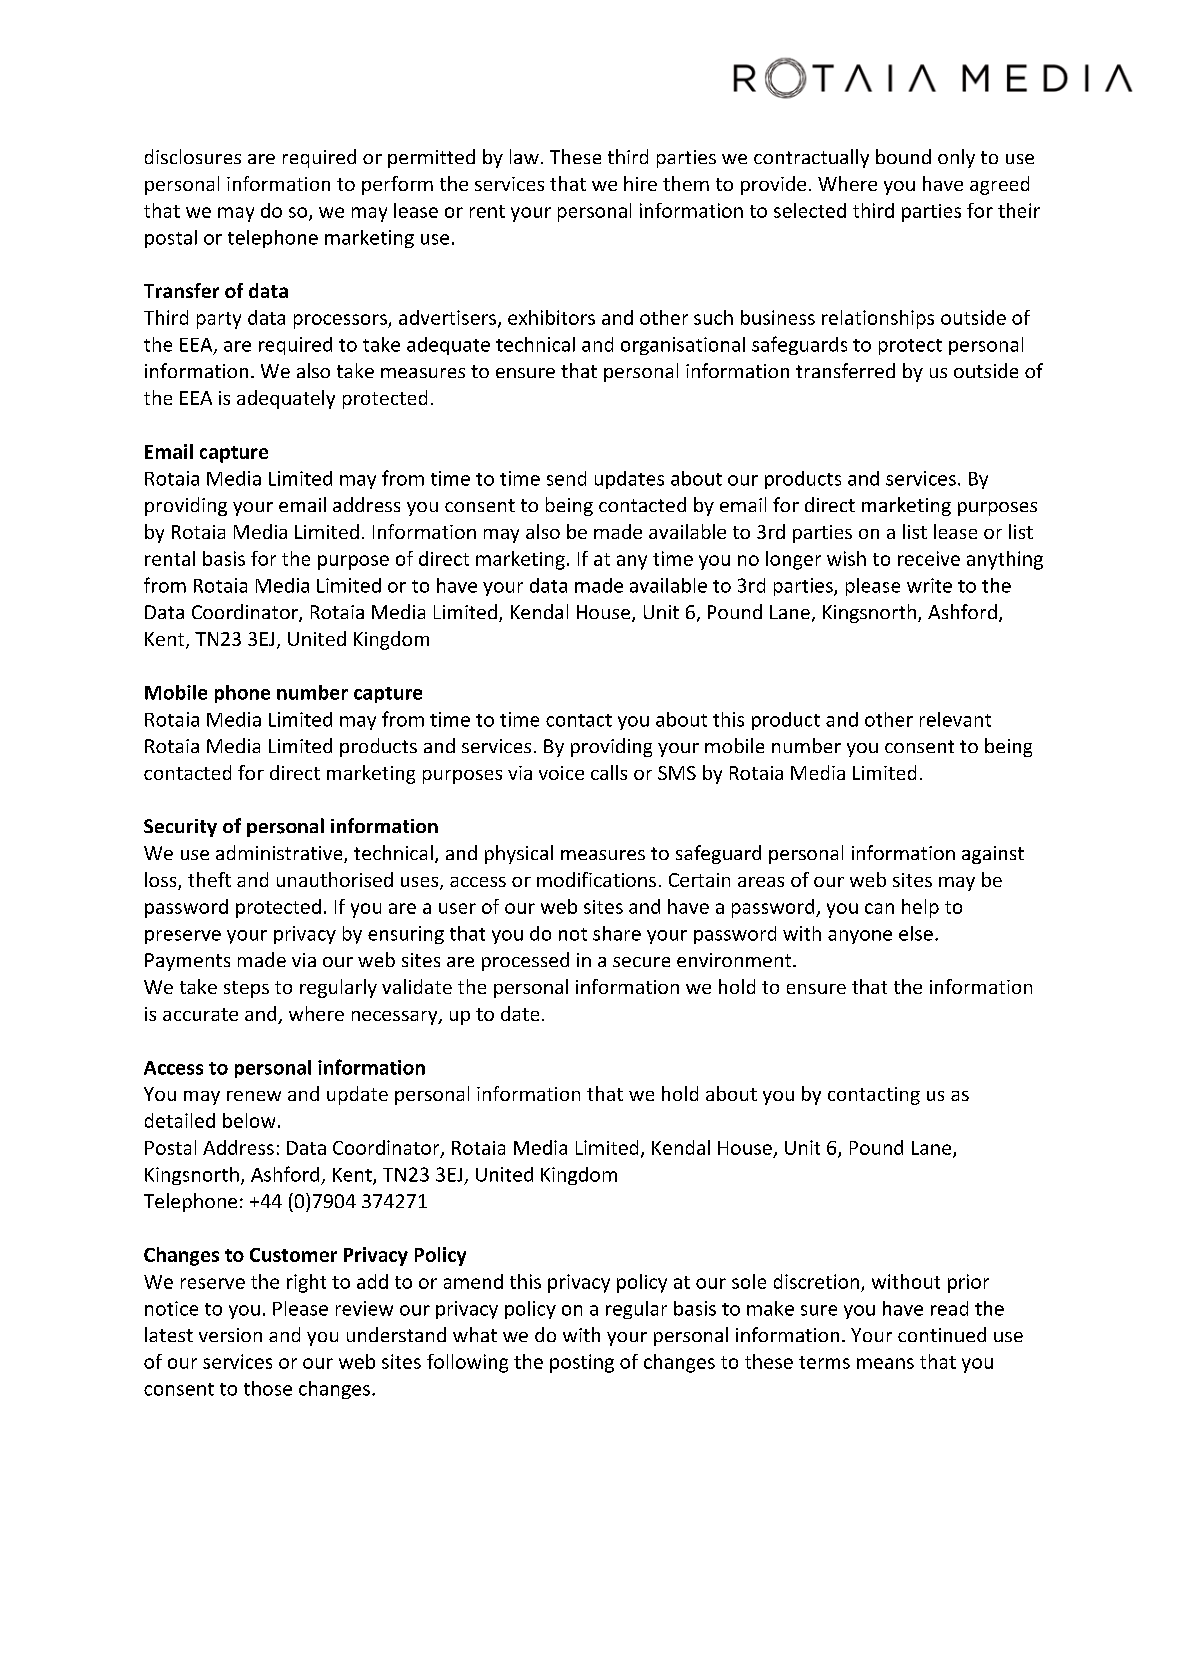 The image size is (1187, 1679). I want to click on version, so click(230, 1335).
